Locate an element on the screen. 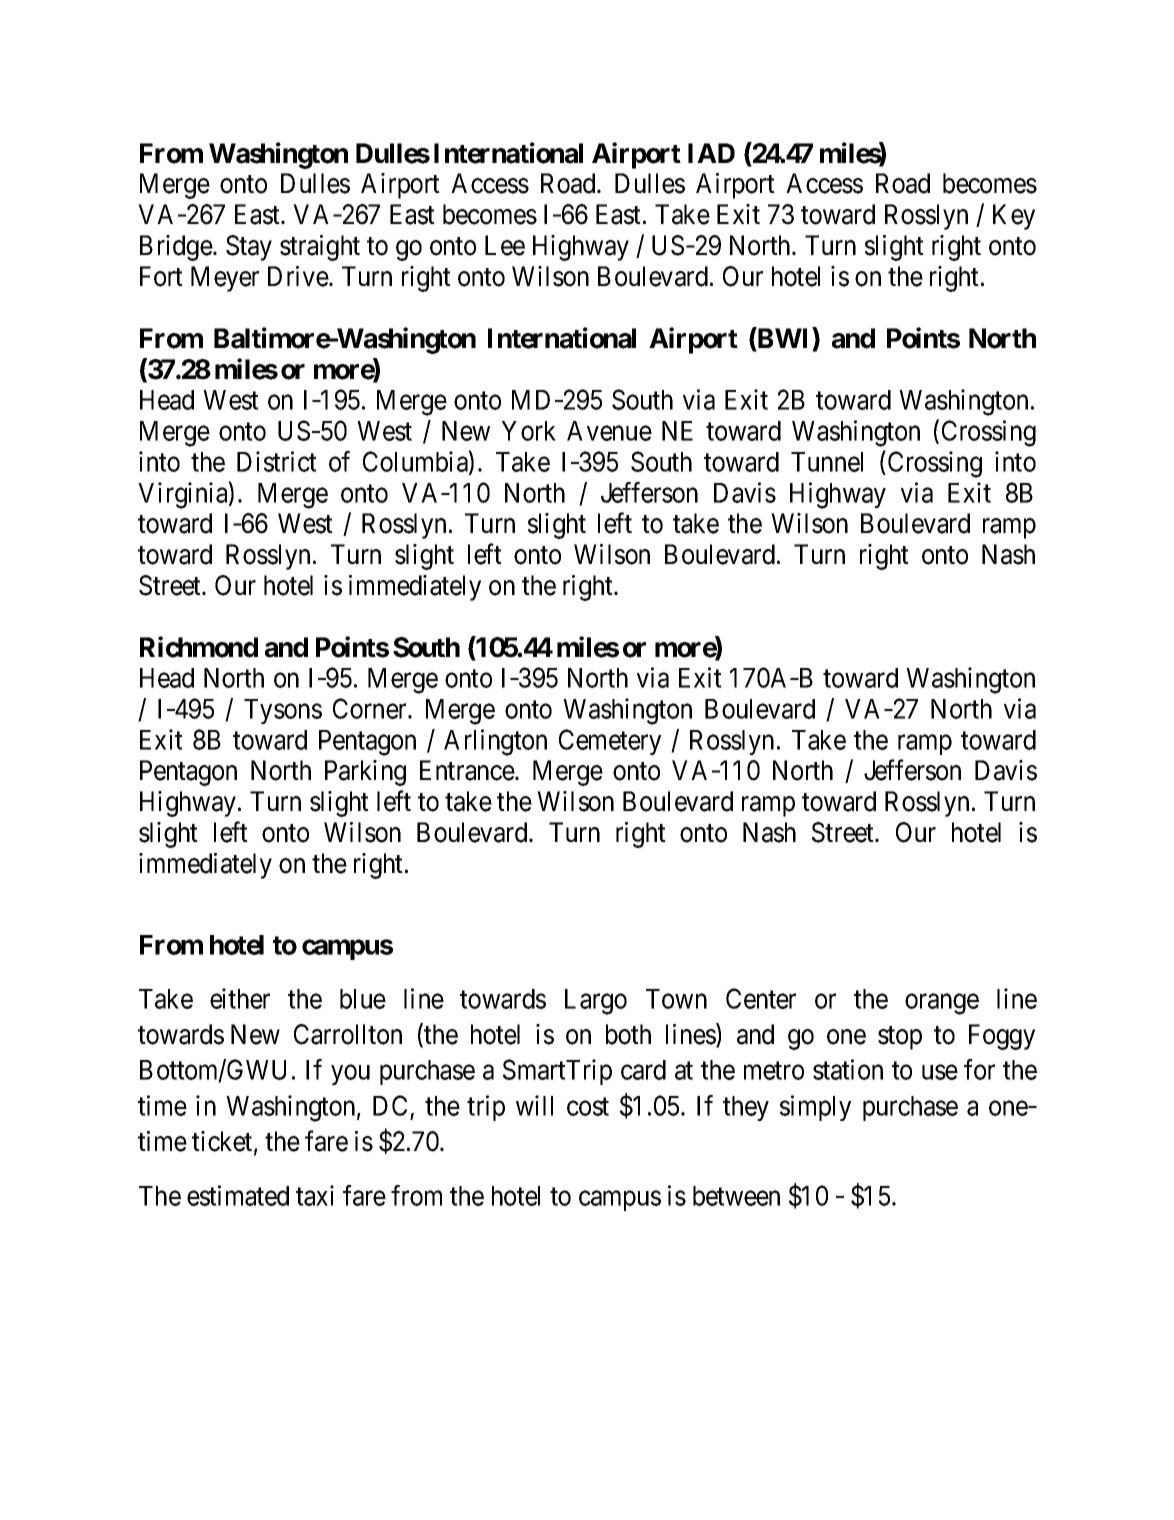 This screenshot has height=1520, width=1174. Key is located at coordinates (1014, 217).
